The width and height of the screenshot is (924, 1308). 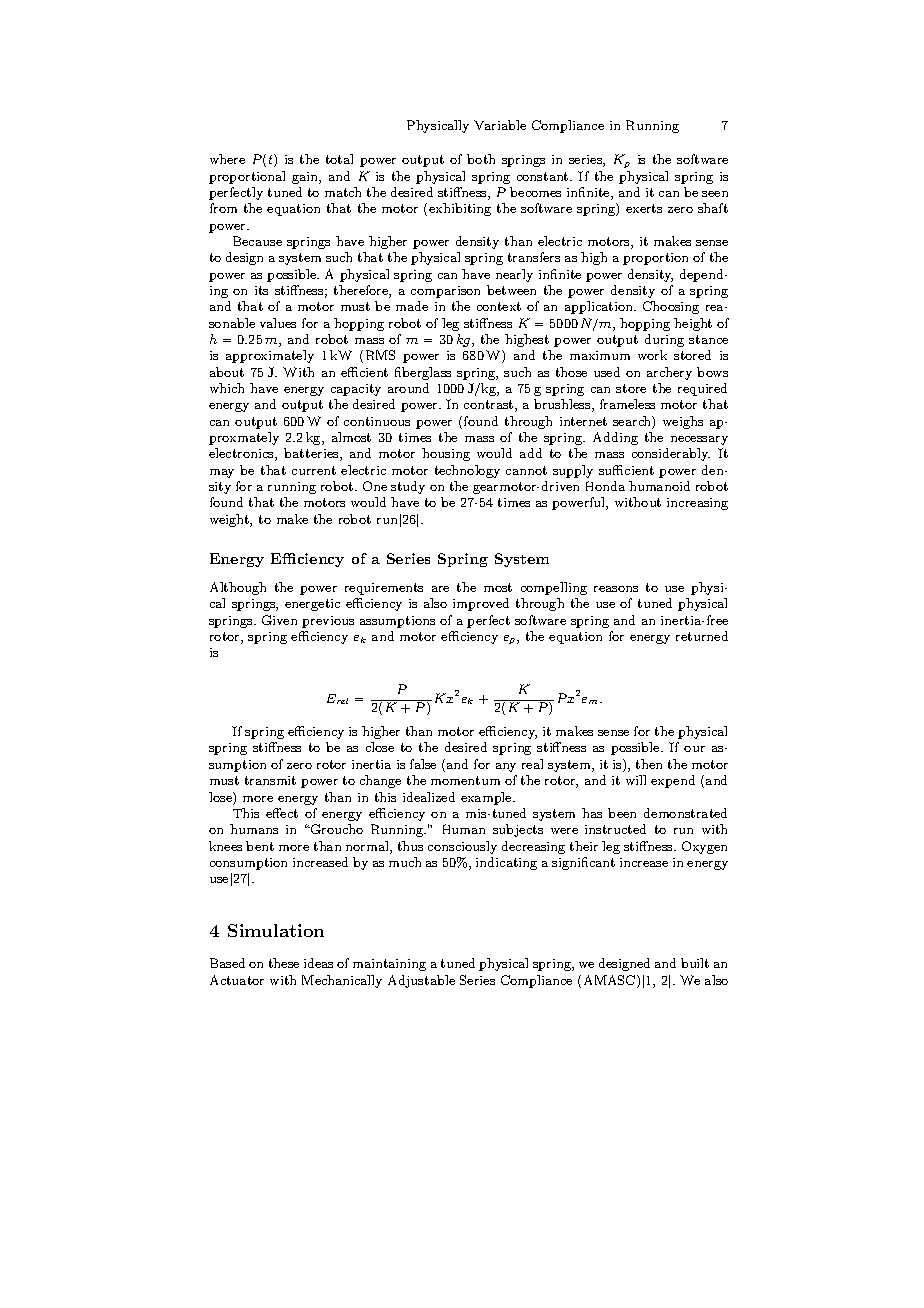 I want to click on Given, so click(x=279, y=620).
